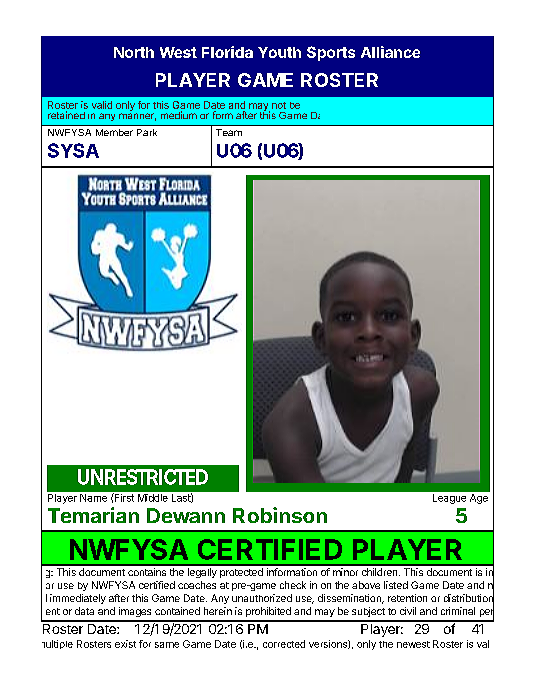 The width and height of the document is (533, 689). What do you see at coordinates (114, 132) in the document?
I see `Member` at bounding box center [114, 132].
